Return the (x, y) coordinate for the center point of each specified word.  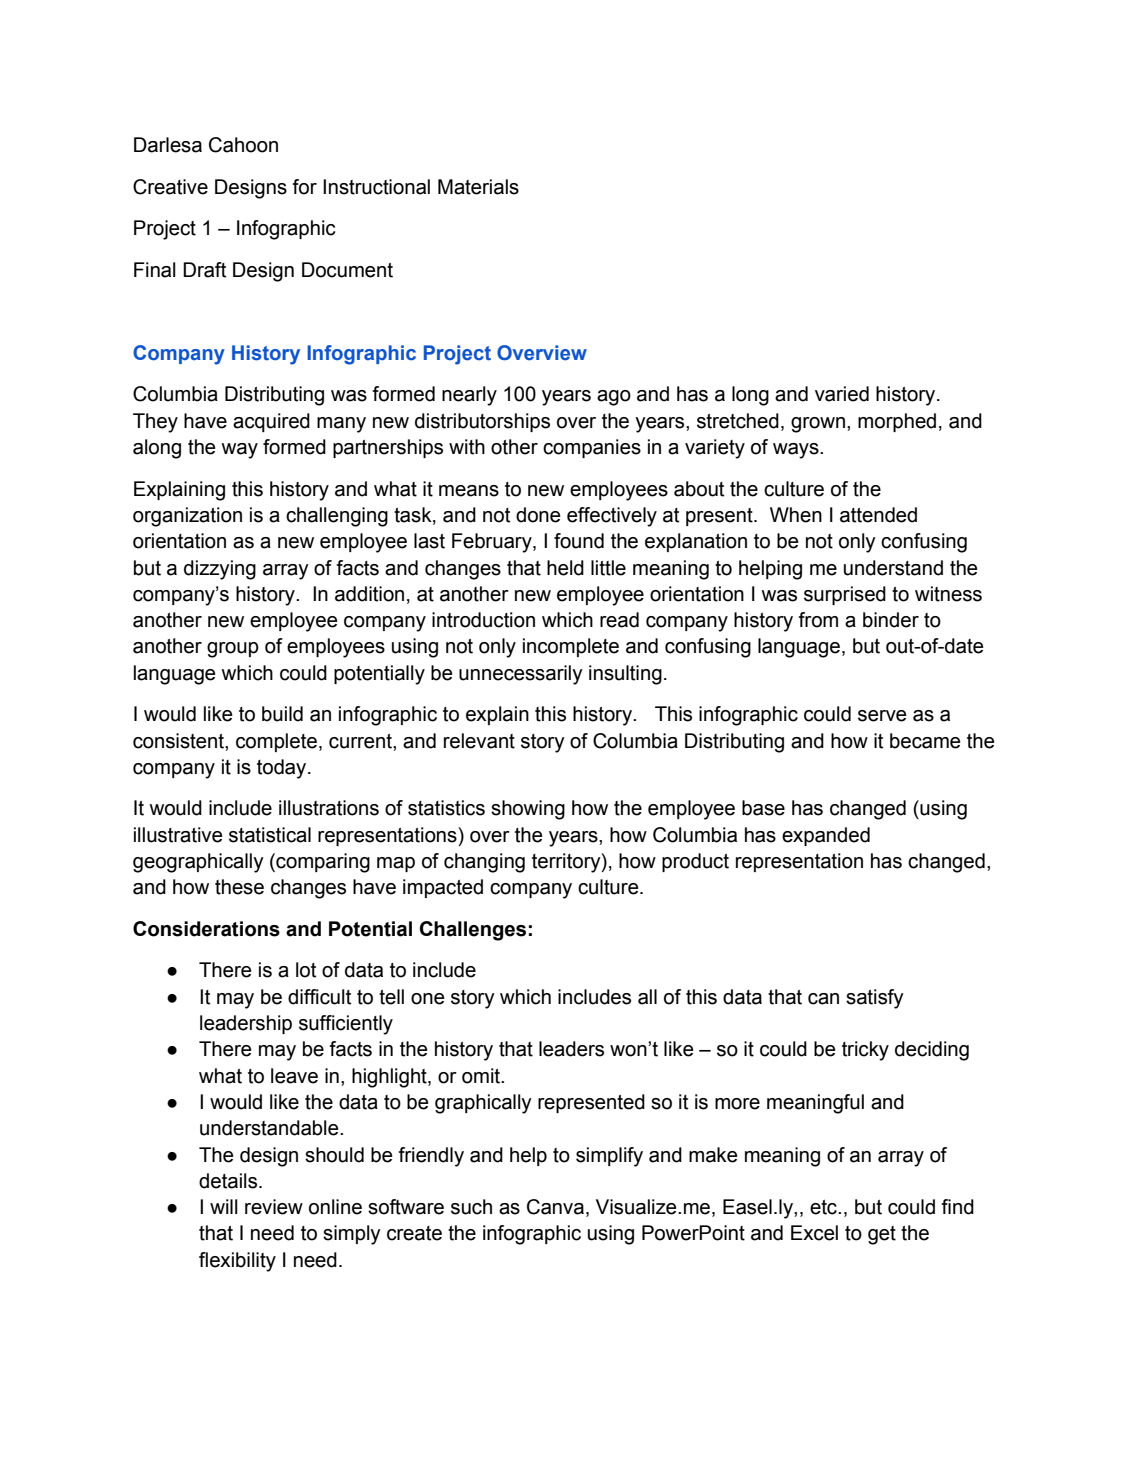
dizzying (220, 570)
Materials (478, 187)
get (882, 1235)
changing (484, 863)
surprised (845, 595)
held (565, 568)
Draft (204, 270)
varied (842, 394)
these (239, 887)
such (471, 1207)
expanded (826, 836)
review (274, 1207)
